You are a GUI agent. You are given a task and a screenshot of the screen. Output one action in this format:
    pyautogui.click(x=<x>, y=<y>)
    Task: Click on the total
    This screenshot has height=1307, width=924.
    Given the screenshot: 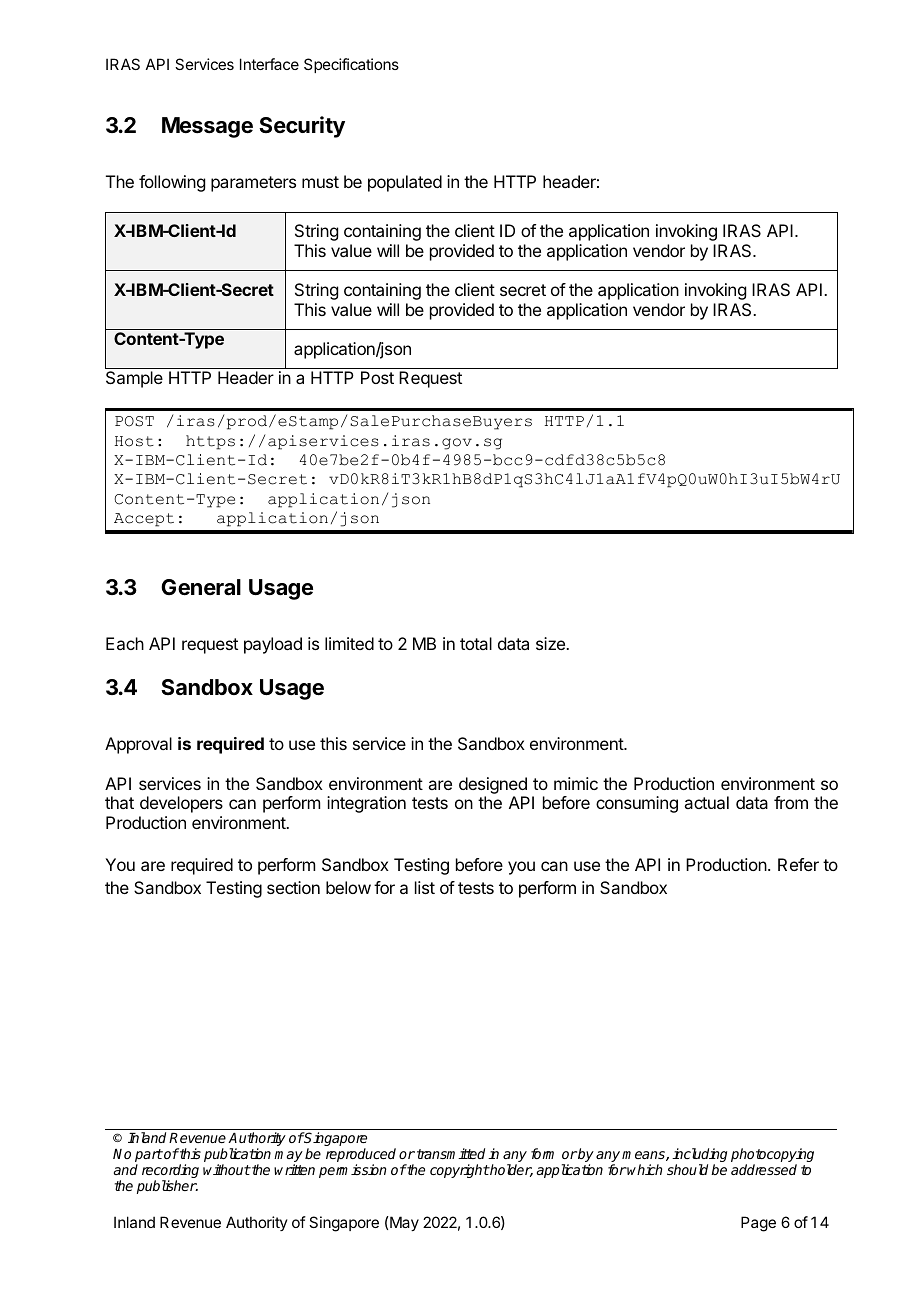 What is the action you would take?
    pyautogui.click(x=476, y=643)
